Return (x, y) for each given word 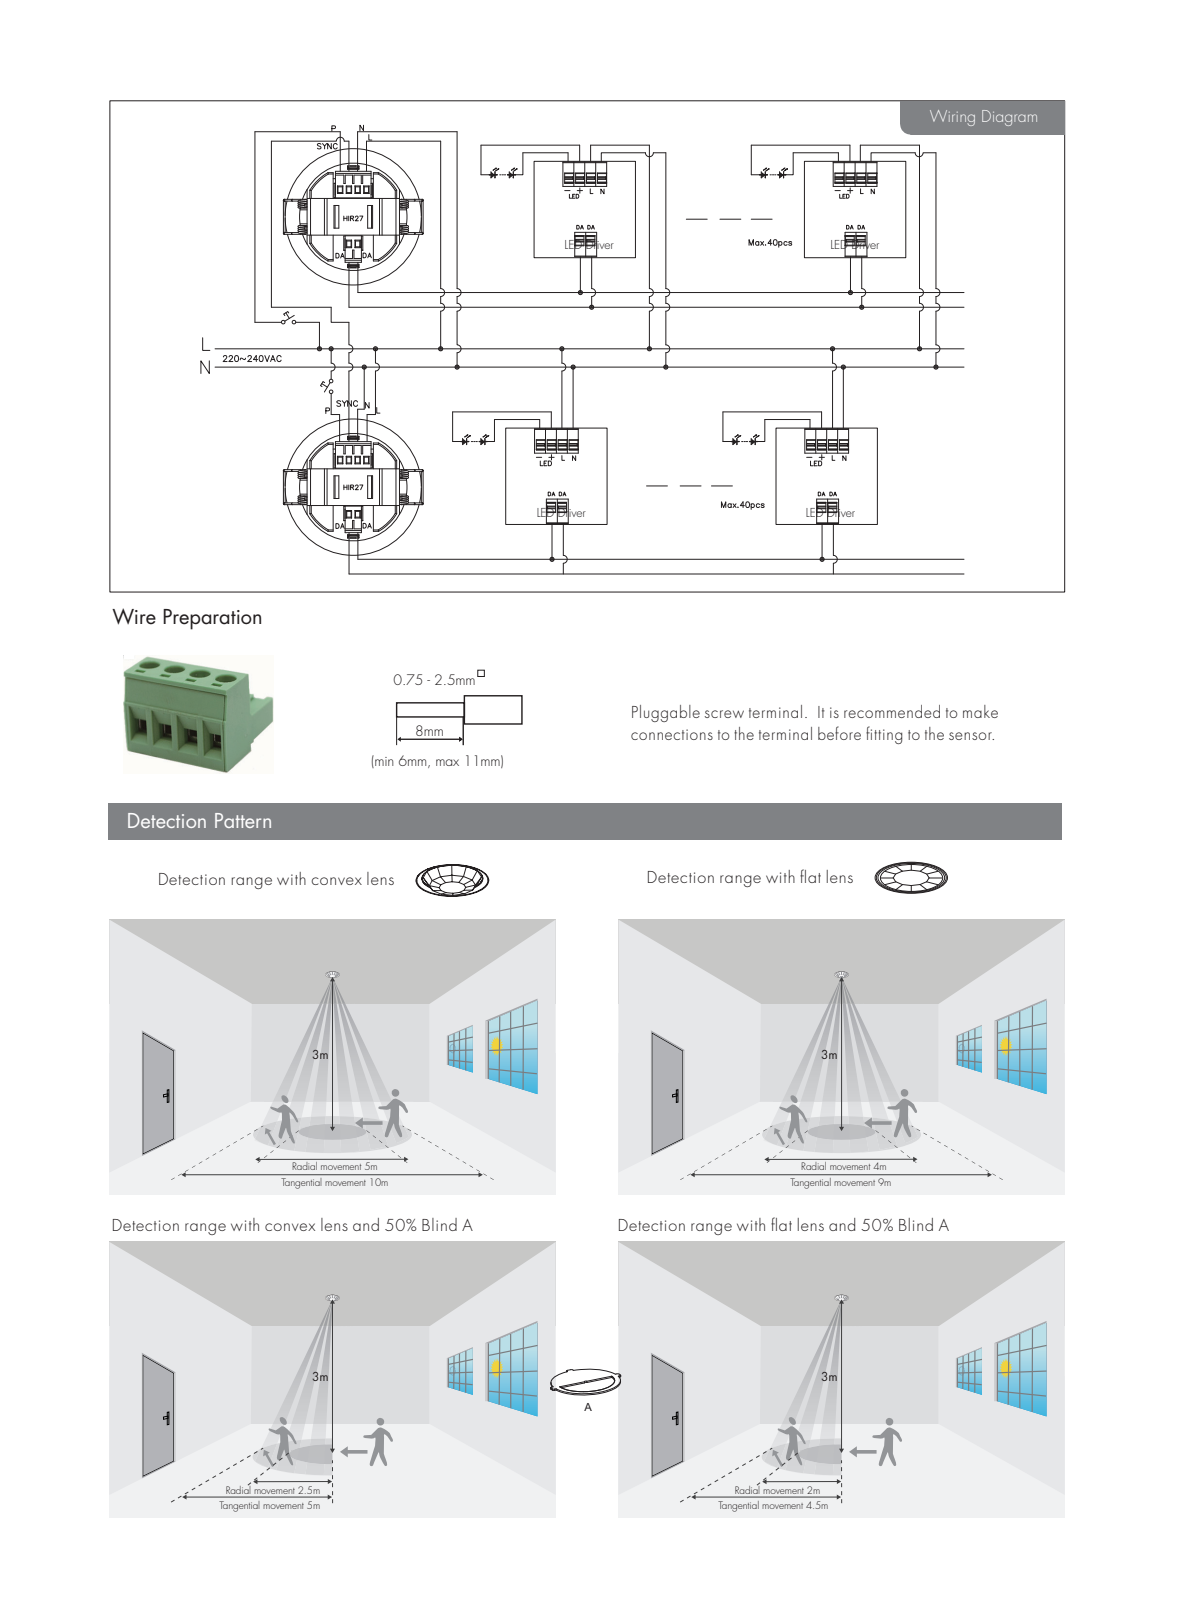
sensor (971, 736)
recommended (892, 711)
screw (724, 714)
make (980, 711)
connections (672, 734)
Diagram (1009, 118)
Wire (134, 616)
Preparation (212, 619)
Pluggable (666, 713)
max (447, 762)
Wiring (952, 118)
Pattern (243, 820)
